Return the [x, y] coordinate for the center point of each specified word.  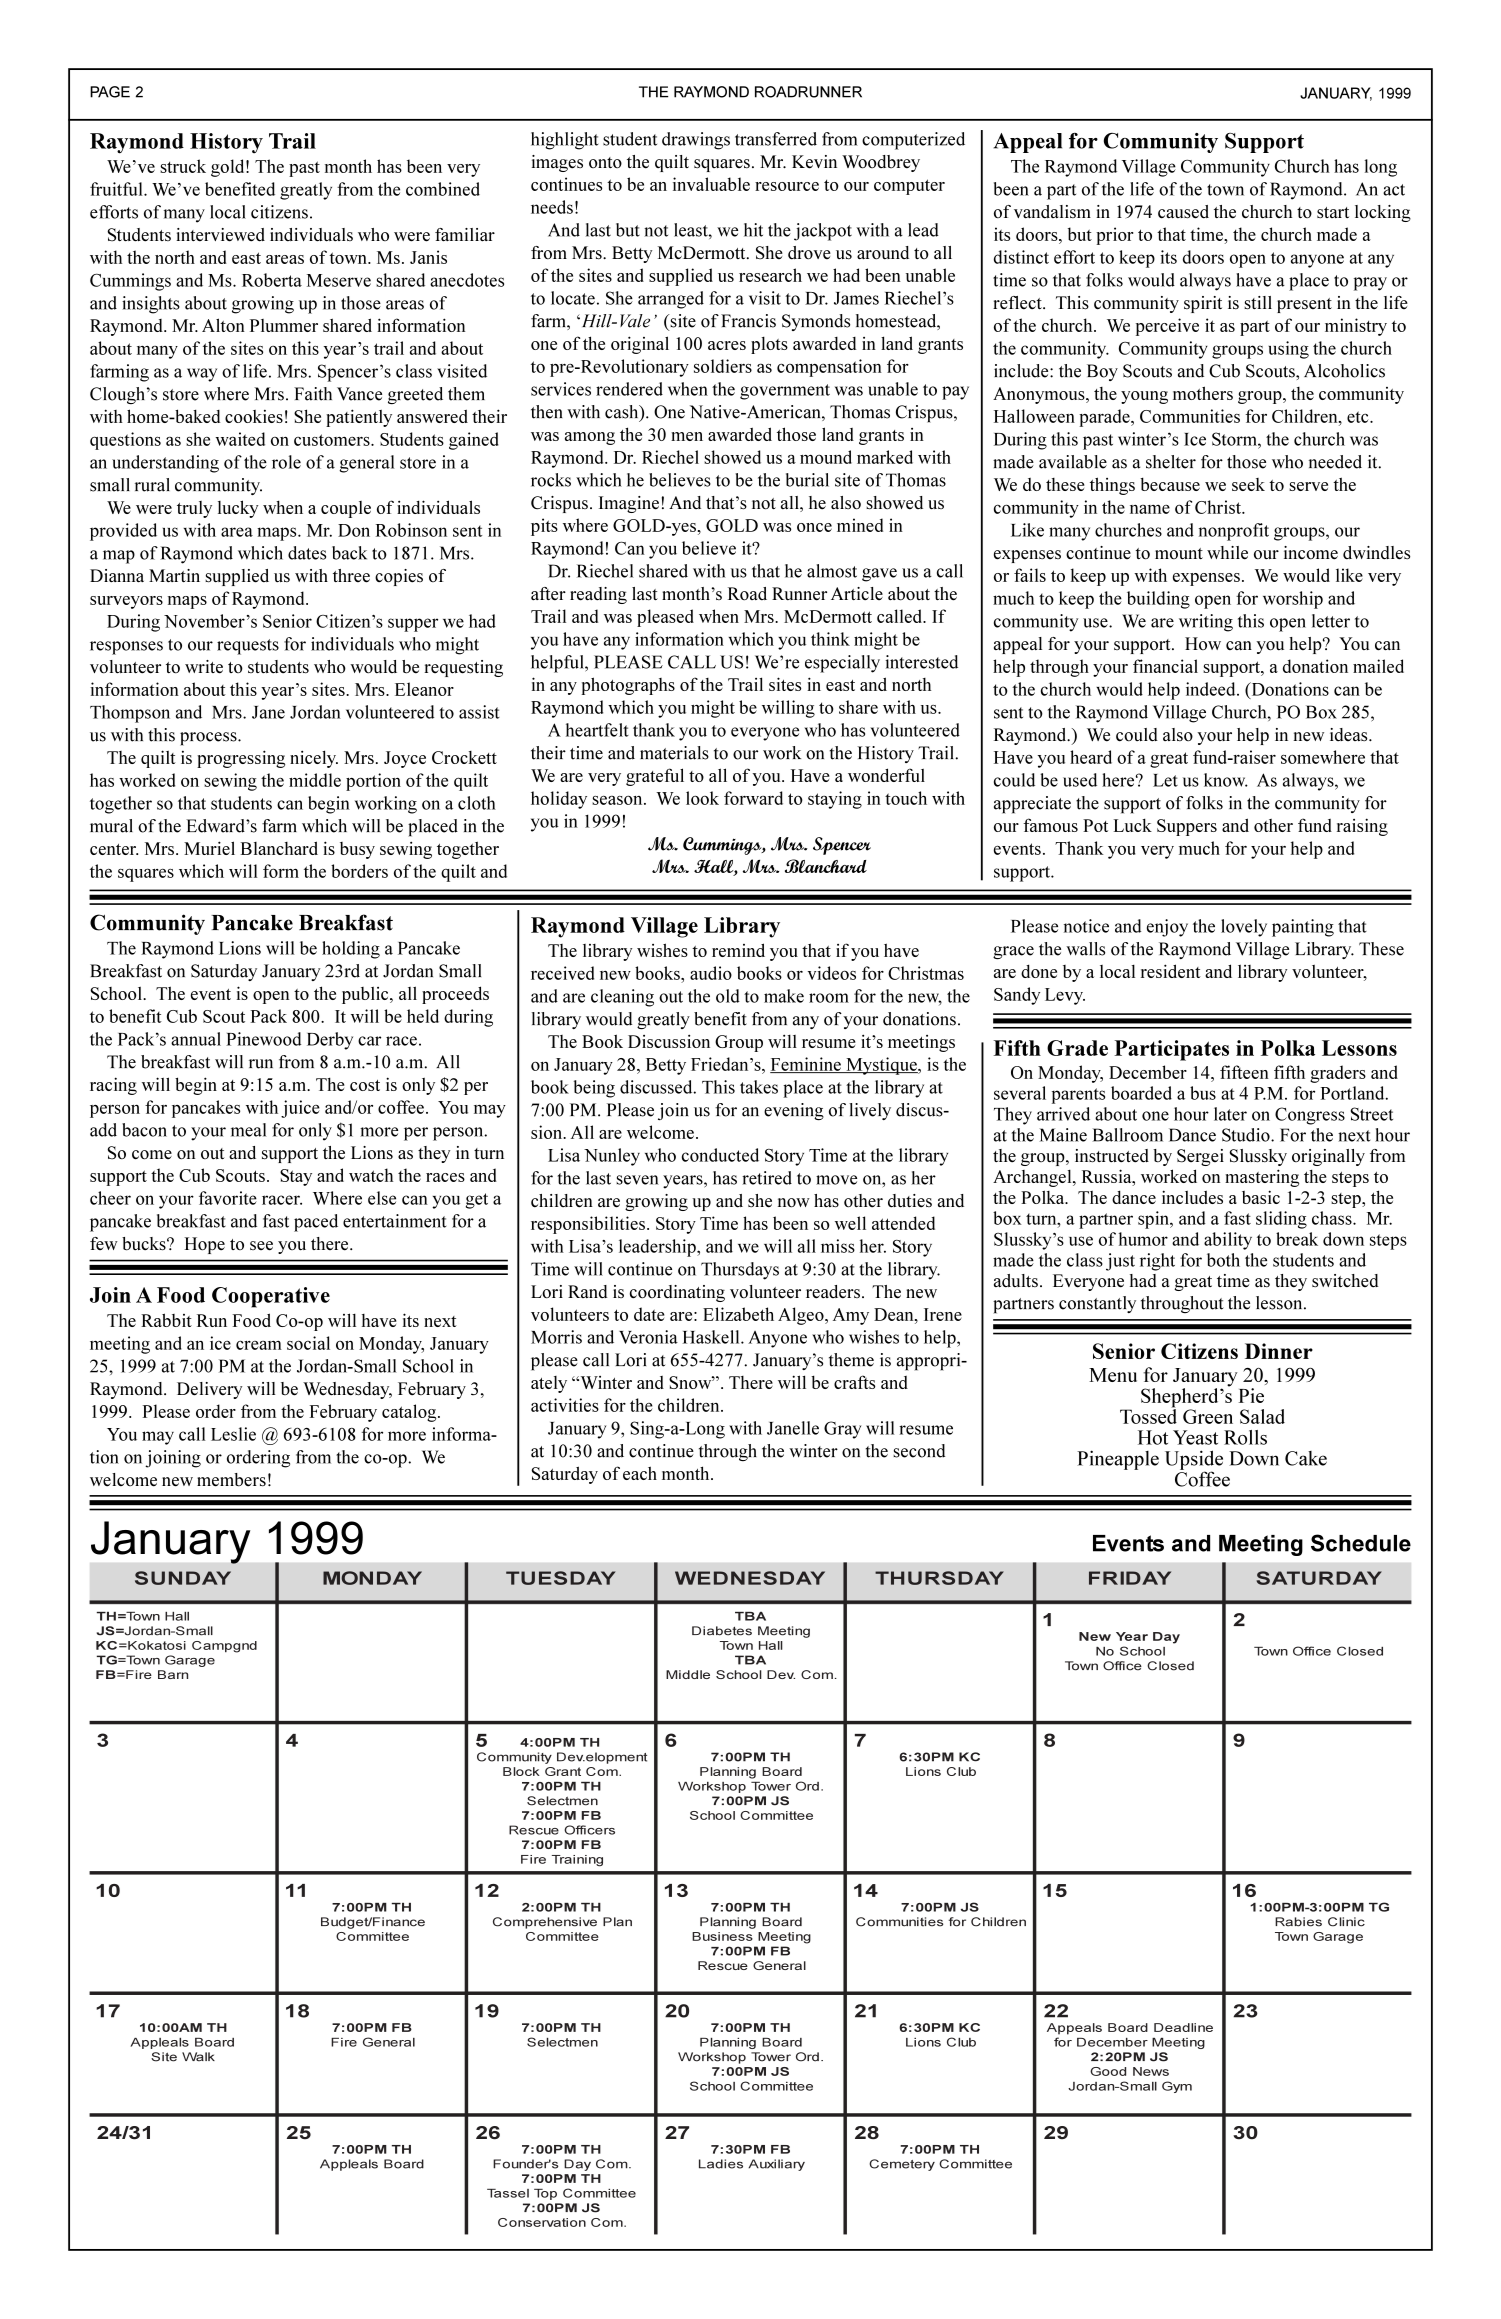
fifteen [1244, 1072]
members [231, 1480]
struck [183, 166]
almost [832, 571]
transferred [776, 139]
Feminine [806, 1065]
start [1333, 213]
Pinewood [263, 1039]
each [640, 1473]
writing [1206, 623]
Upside [1194, 1461]
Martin [174, 576]
